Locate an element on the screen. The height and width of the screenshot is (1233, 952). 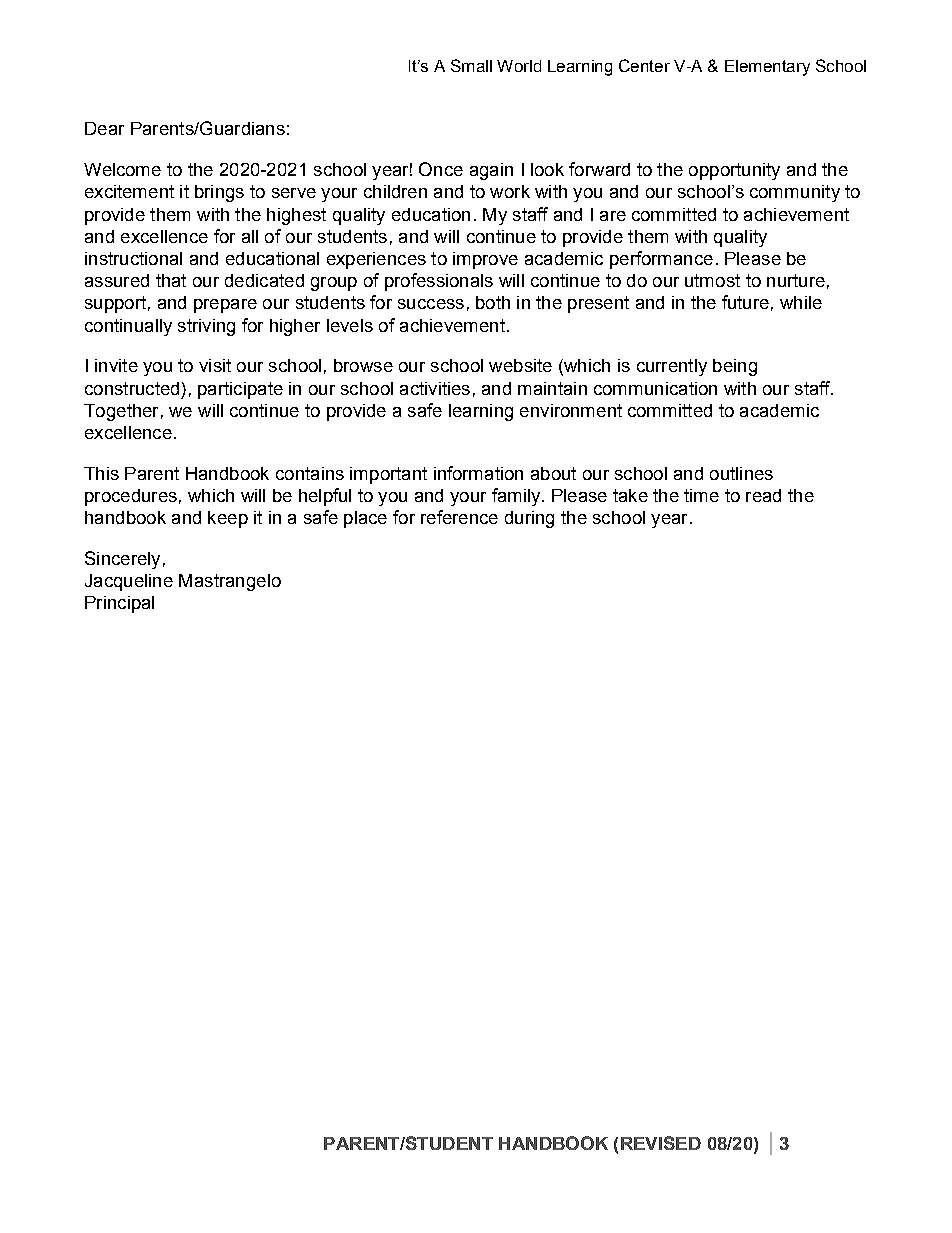
keep is located at coordinates (228, 519).
